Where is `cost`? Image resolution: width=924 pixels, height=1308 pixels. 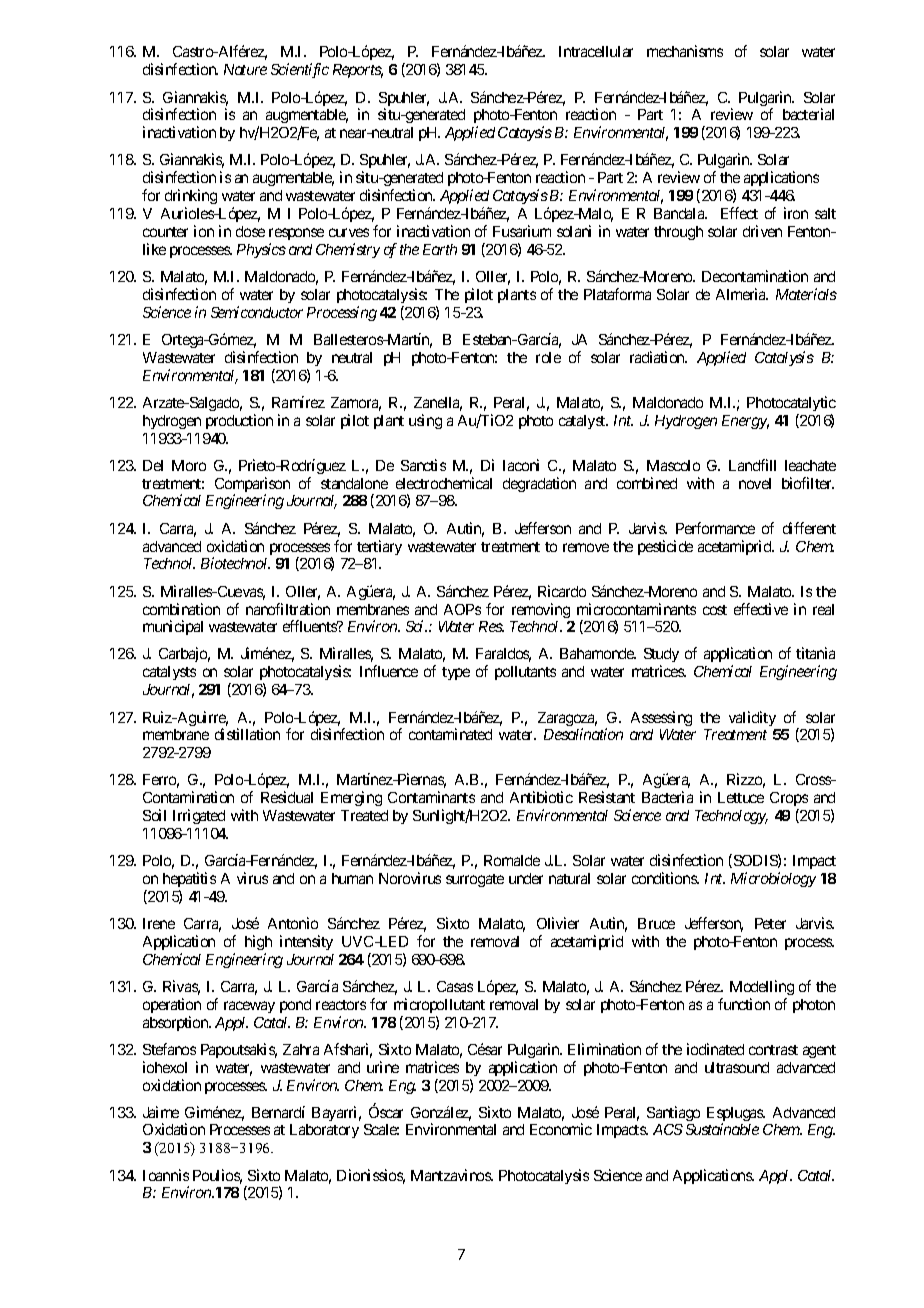 cost is located at coordinates (715, 610).
